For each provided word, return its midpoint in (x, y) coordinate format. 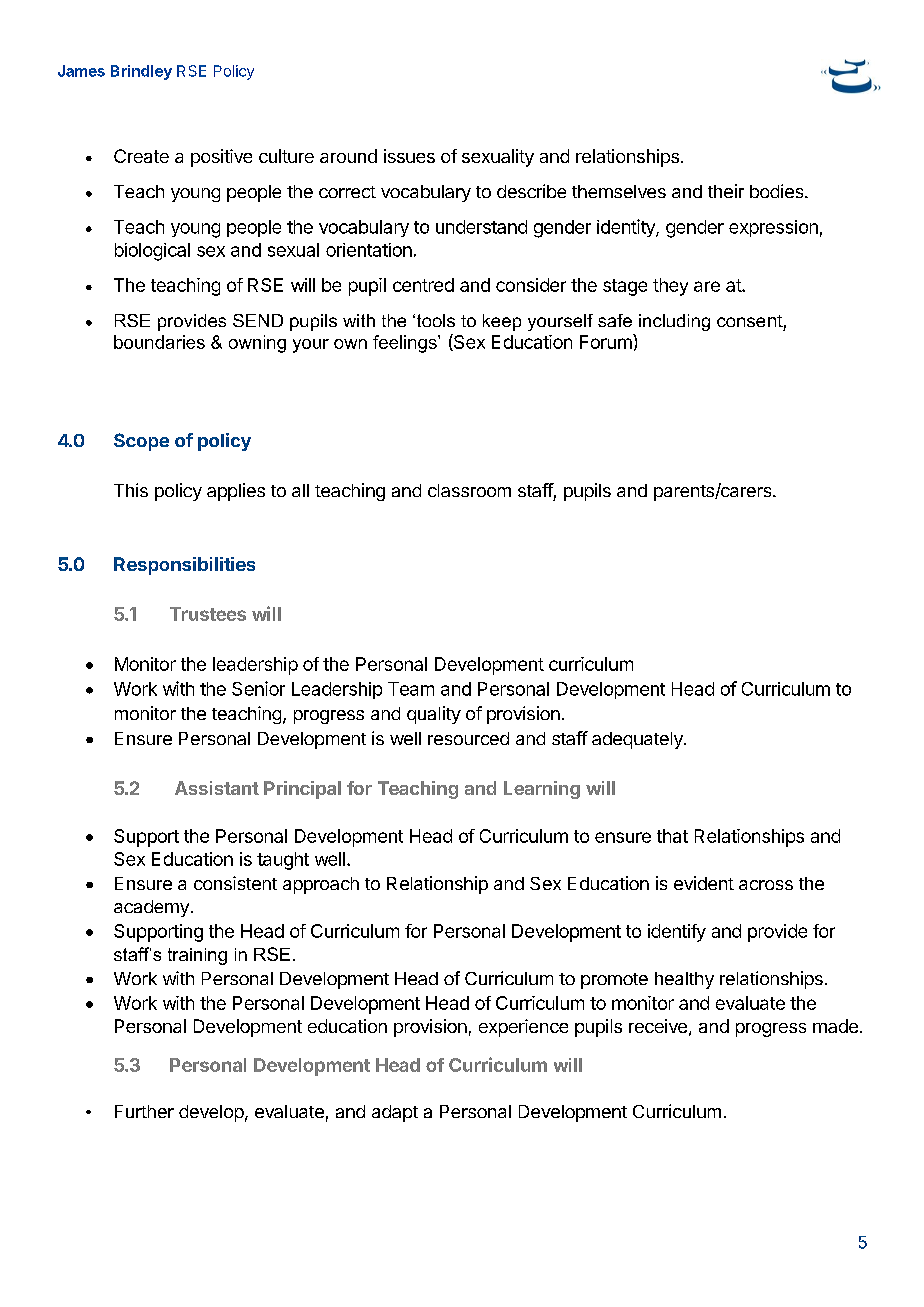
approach (321, 885)
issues (409, 156)
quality (434, 715)
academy (151, 908)
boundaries (159, 342)
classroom (469, 490)
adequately (638, 740)
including (674, 322)
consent (750, 321)
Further (144, 1111)
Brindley (141, 72)
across (766, 885)
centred (423, 285)
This (131, 490)
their (726, 191)
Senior (258, 688)
